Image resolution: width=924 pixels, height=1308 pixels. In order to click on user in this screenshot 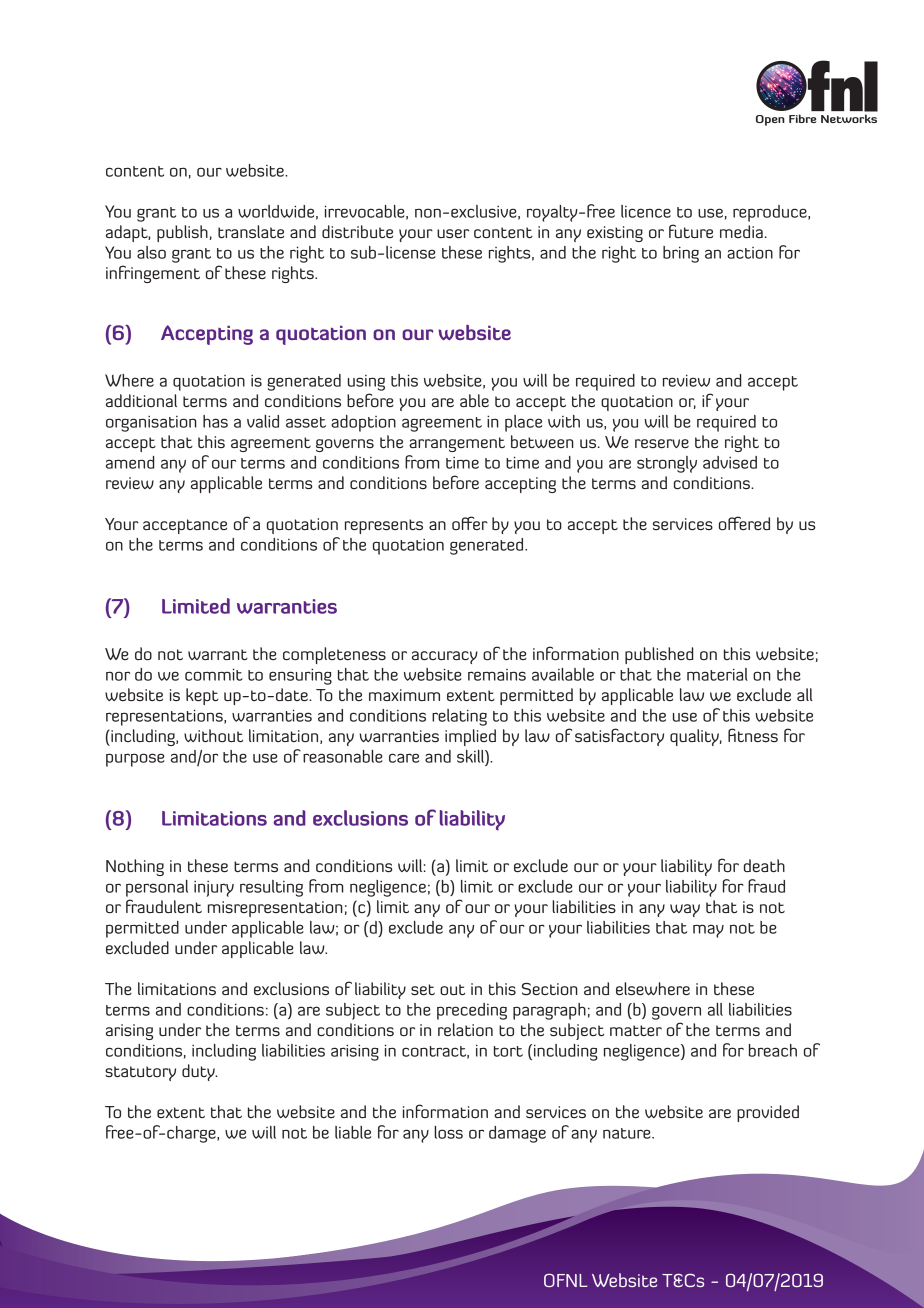, I will do `click(453, 233)`.
